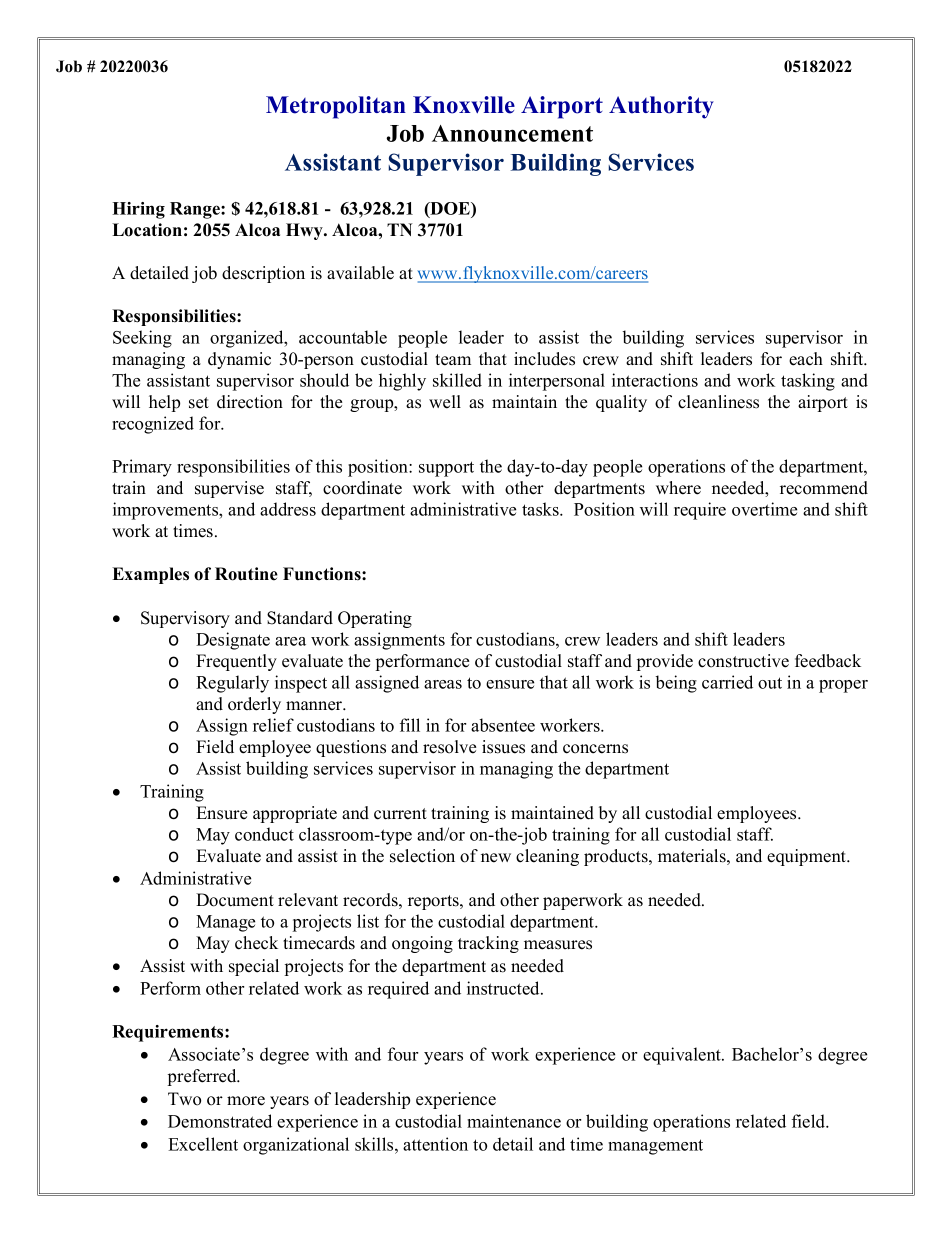 This screenshot has width=952, height=1233. Describe the element at coordinates (808, 857) in the screenshot. I see `equipment` at that location.
